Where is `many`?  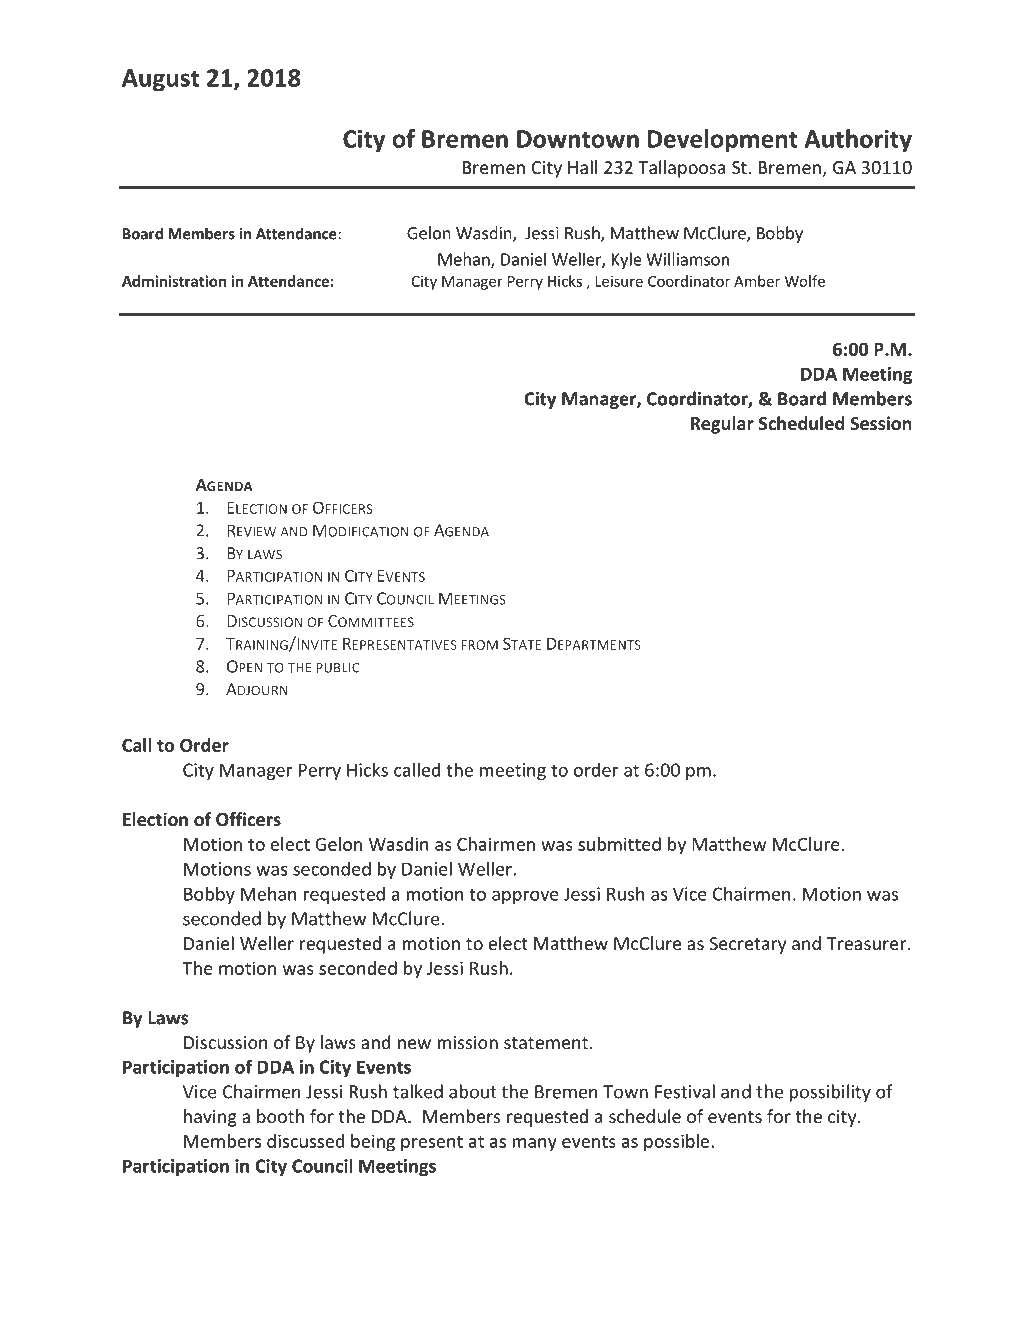 many is located at coordinates (534, 1145).
